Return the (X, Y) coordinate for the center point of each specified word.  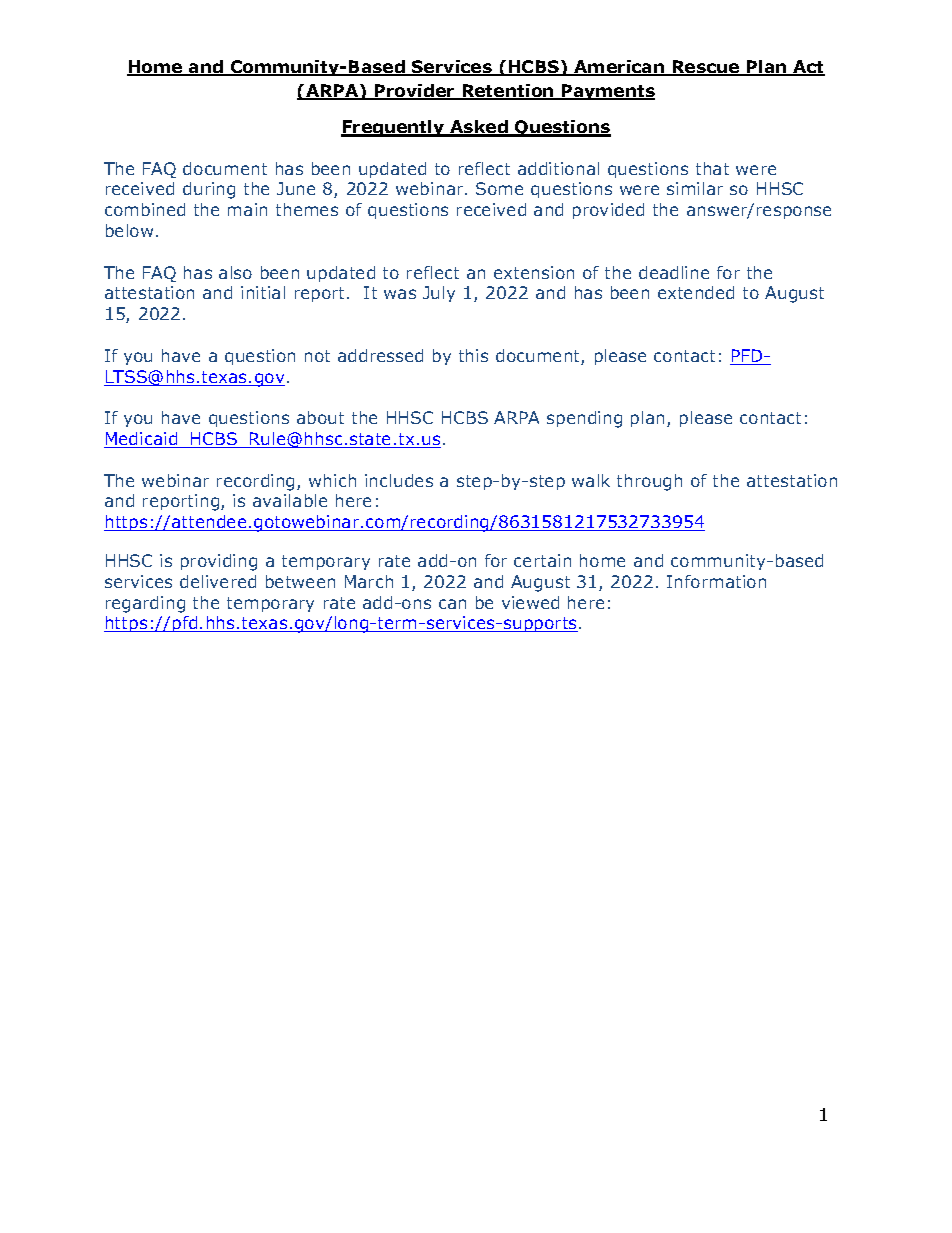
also (235, 272)
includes (399, 480)
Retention (508, 92)
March (369, 581)
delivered (218, 581)
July (439, 294)
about (320, 417)
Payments (607, 92)
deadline (674, 272)
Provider (415, 92)
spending (584, 419)
